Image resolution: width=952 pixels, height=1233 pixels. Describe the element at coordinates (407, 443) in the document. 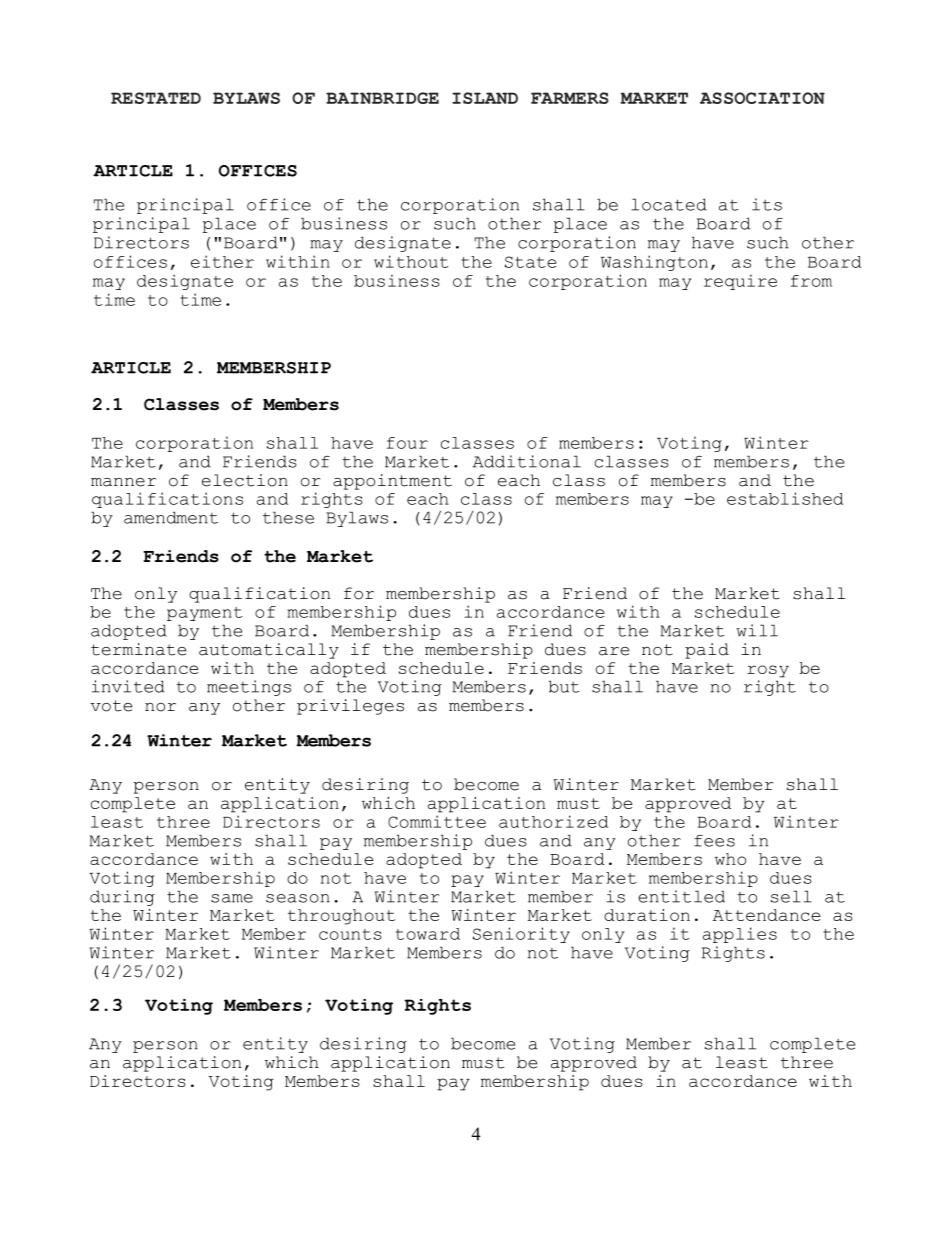

I see `four` at that location.
